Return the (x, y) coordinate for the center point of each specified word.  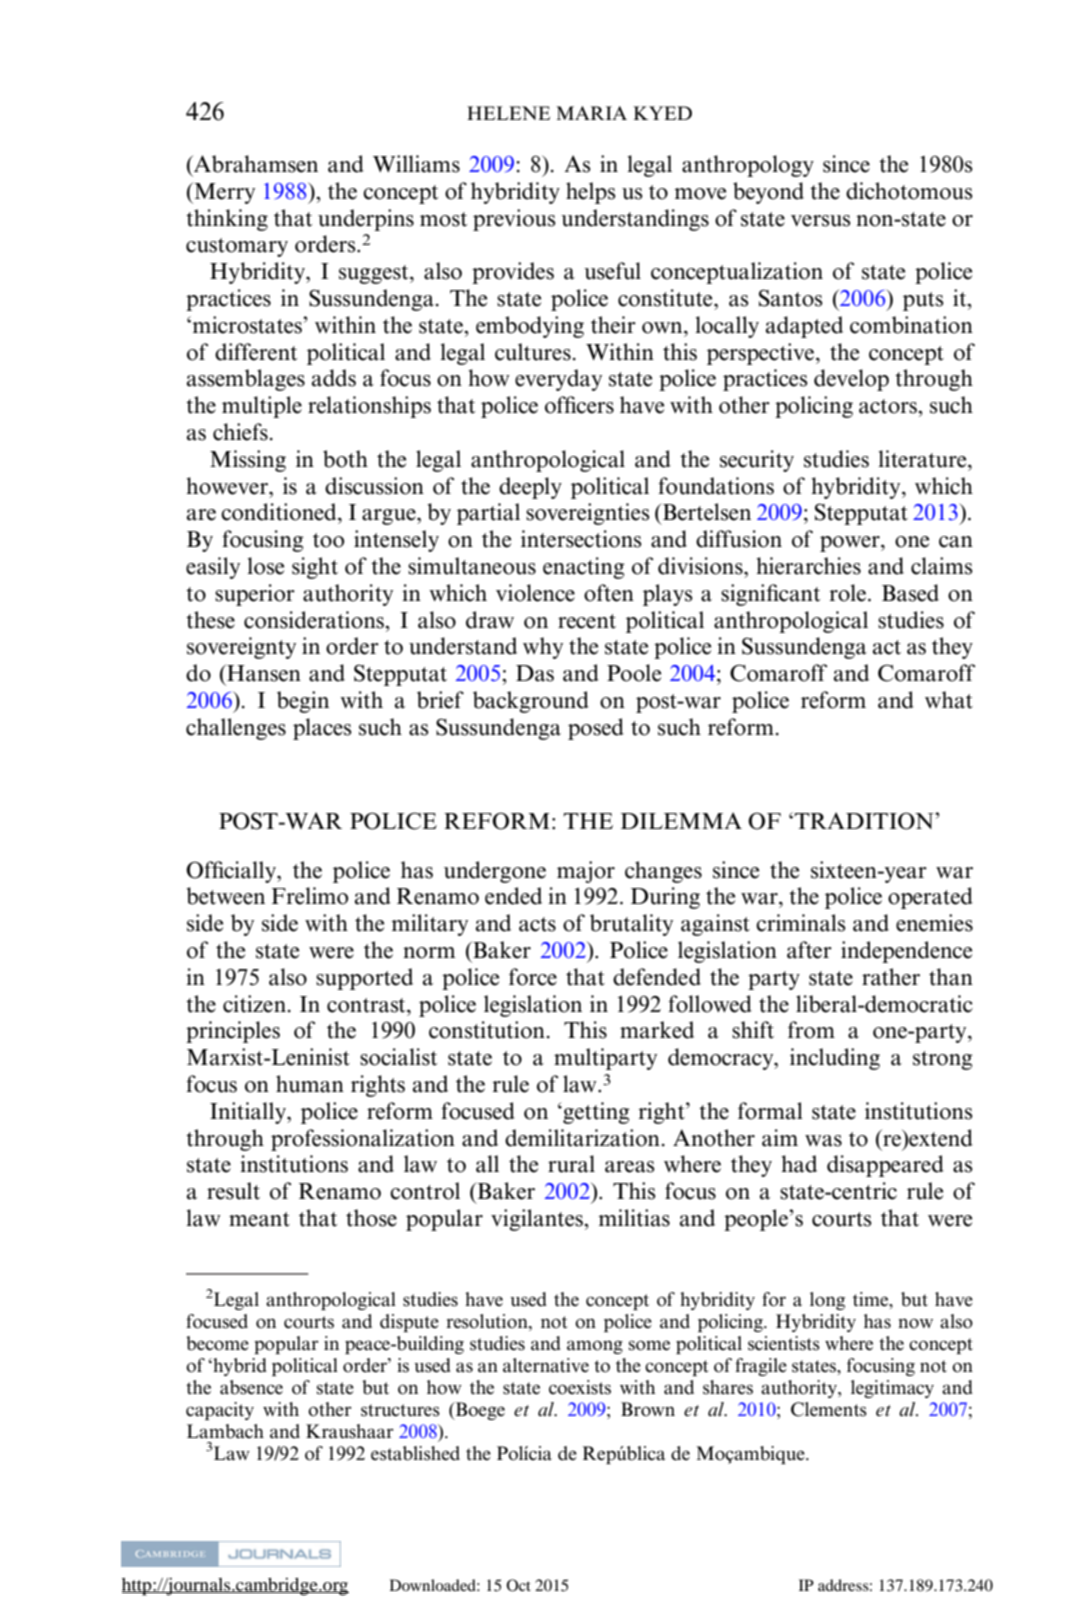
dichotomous (909, 191)
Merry (223, 193)
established (415, 1453)
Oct (519, 1585)
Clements (829, 1409)
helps (591, 193)
